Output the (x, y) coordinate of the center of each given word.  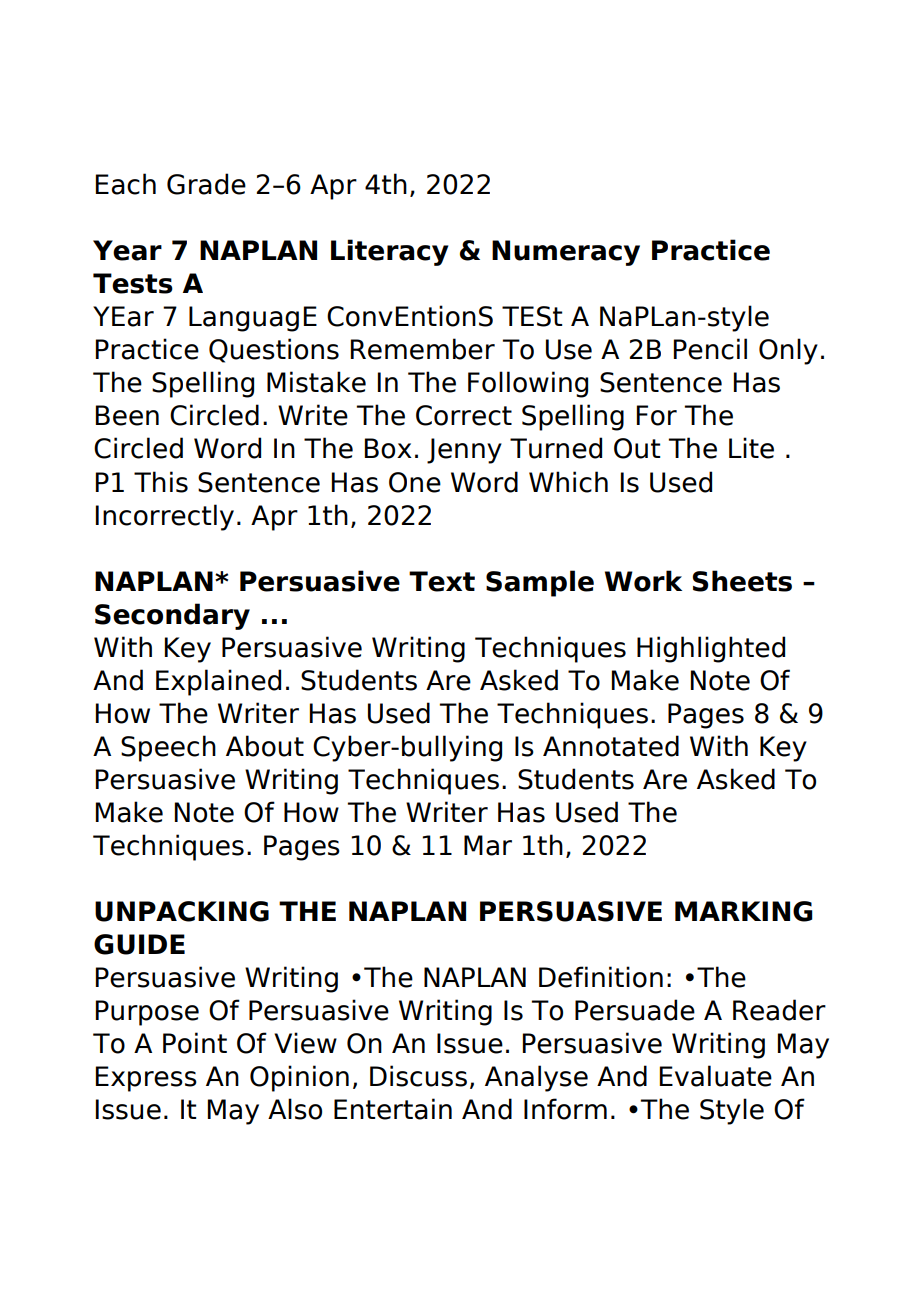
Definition (601, 977)
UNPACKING (182, 911)
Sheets (742, 581)
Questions (274, 350)
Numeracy (566, 253)
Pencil (710, 349)
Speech (168, 748)
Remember (423, 349)
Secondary (172, 616)
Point (195, 1043)
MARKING (744, 911)
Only (788, 351)
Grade (206, 184)
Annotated (611, 746)
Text (442, 581)
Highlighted (711, 649)
